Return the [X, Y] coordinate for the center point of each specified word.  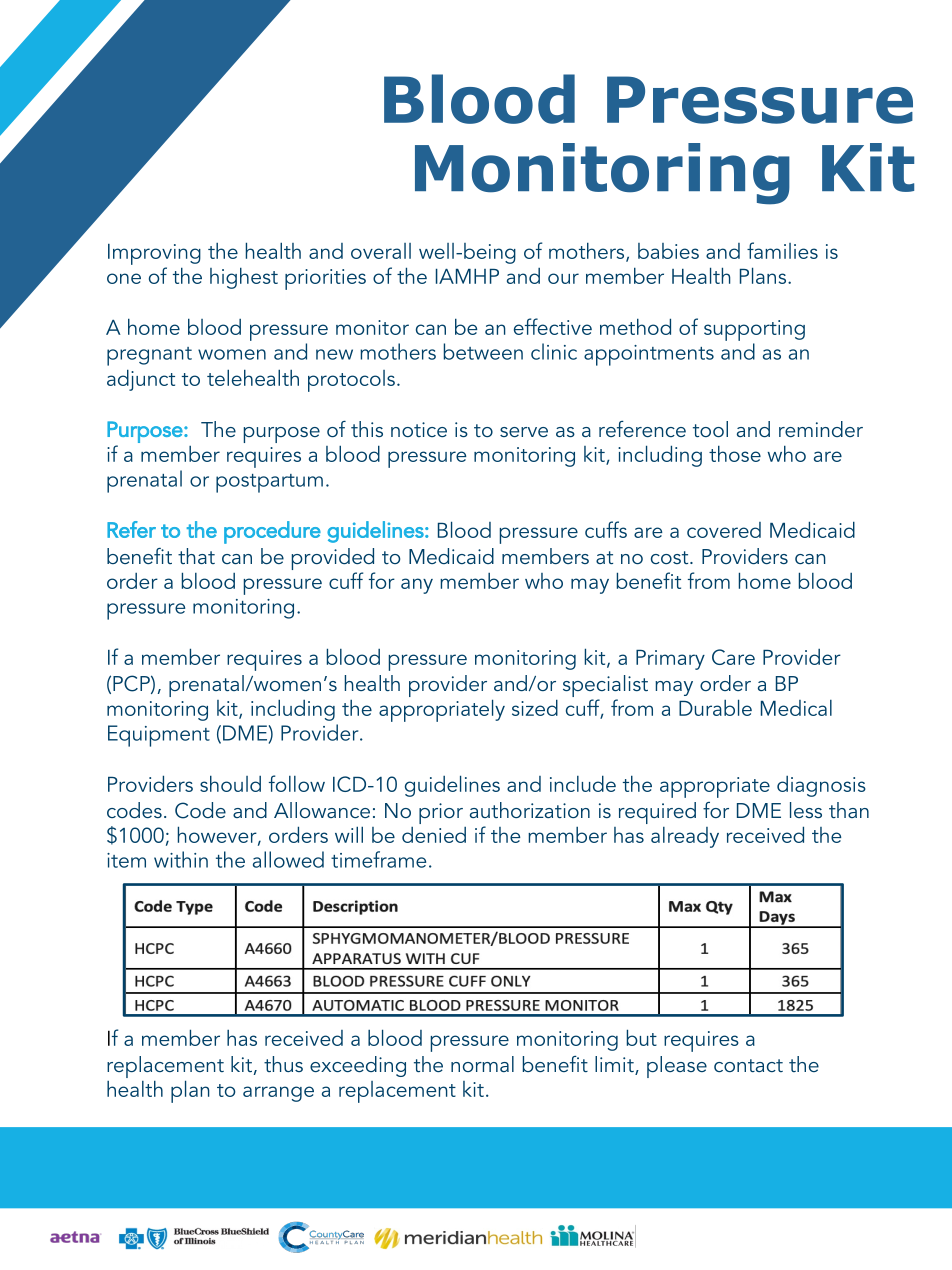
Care [733, 657]
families [782, 250]
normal [482, 1064]
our [563, 278]
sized [535, 707]
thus [283, 1064]
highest [244, 278]
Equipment [159, 736]
